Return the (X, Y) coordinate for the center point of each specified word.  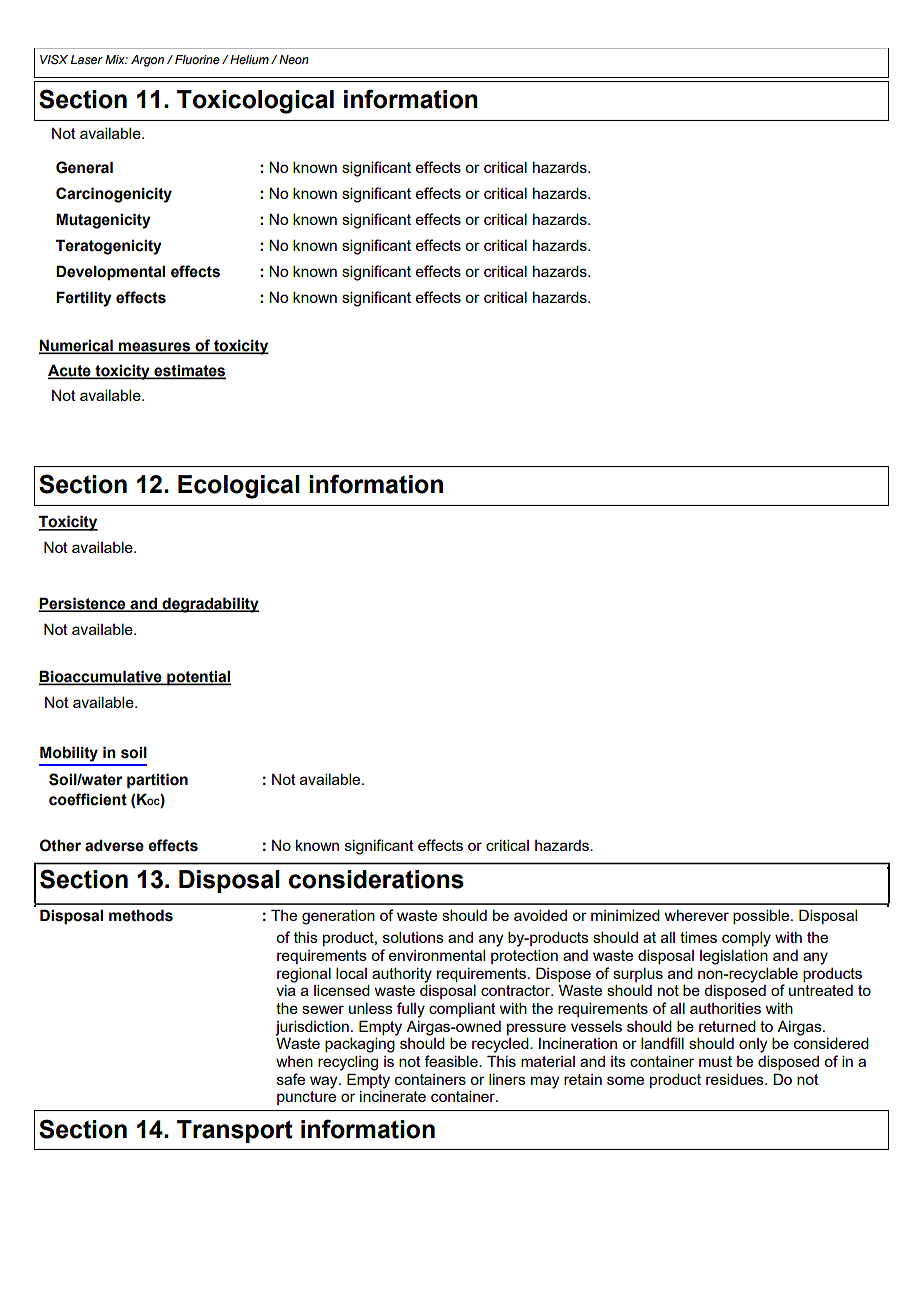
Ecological (239, 487)
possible (762, 917)
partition (157, 780)
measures (154, 347)
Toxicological (255, 102)
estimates (189, 371)
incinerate (393, 1096)
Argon (147, 61)
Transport (235, 1131)
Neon (294, 59)
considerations (376, 879)
